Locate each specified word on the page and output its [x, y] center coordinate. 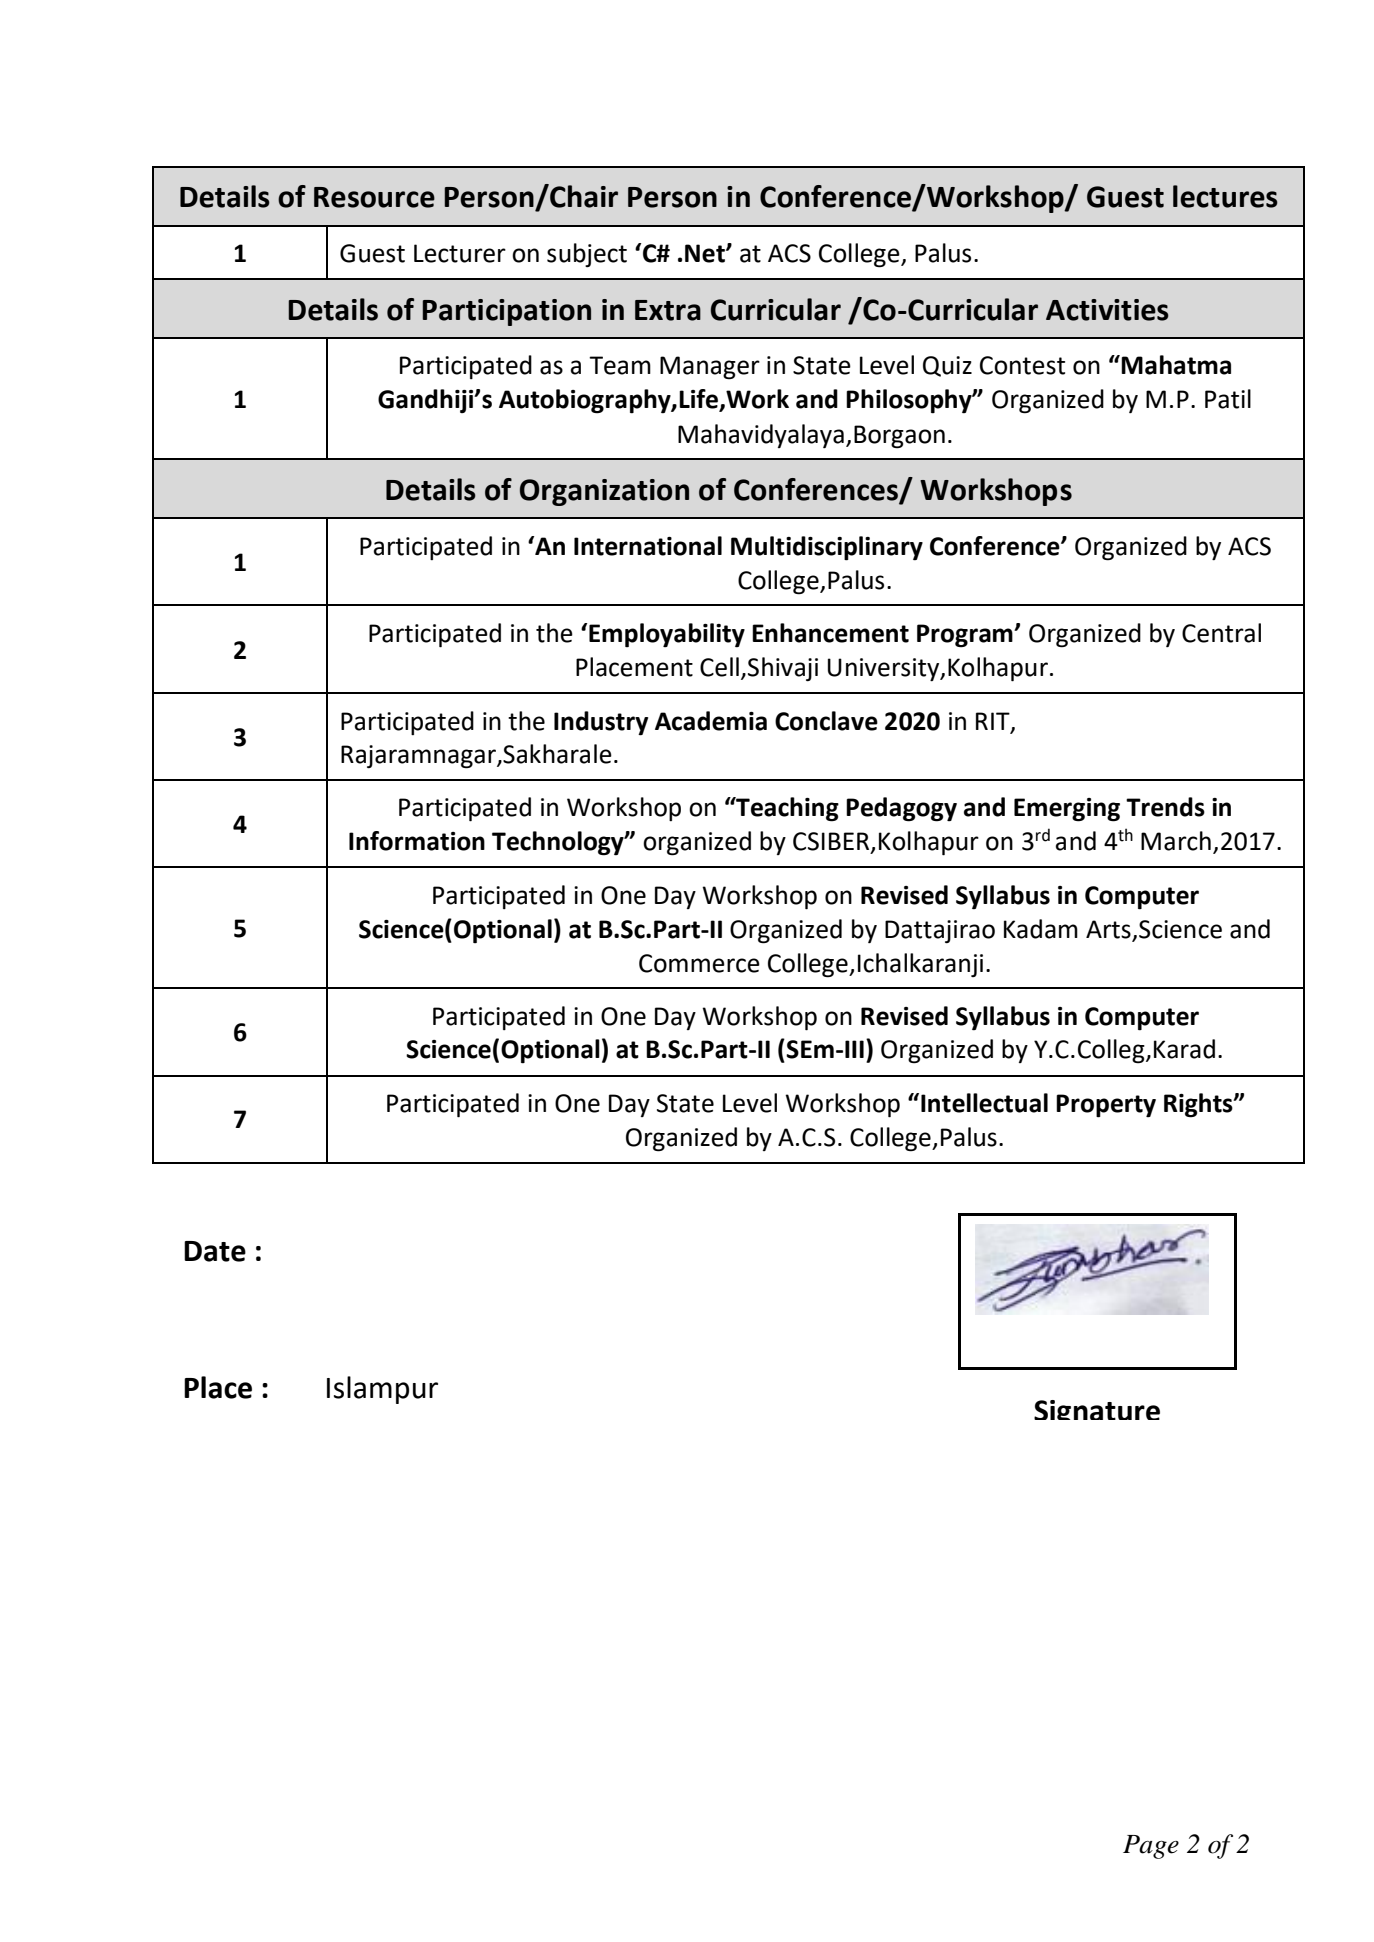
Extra [668, 310]
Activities [1107, 310]
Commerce [699, 963]
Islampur [382, 1390]
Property [1106, 1106]
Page [1151, 1847]
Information [417, 841]
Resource [374, 197]
